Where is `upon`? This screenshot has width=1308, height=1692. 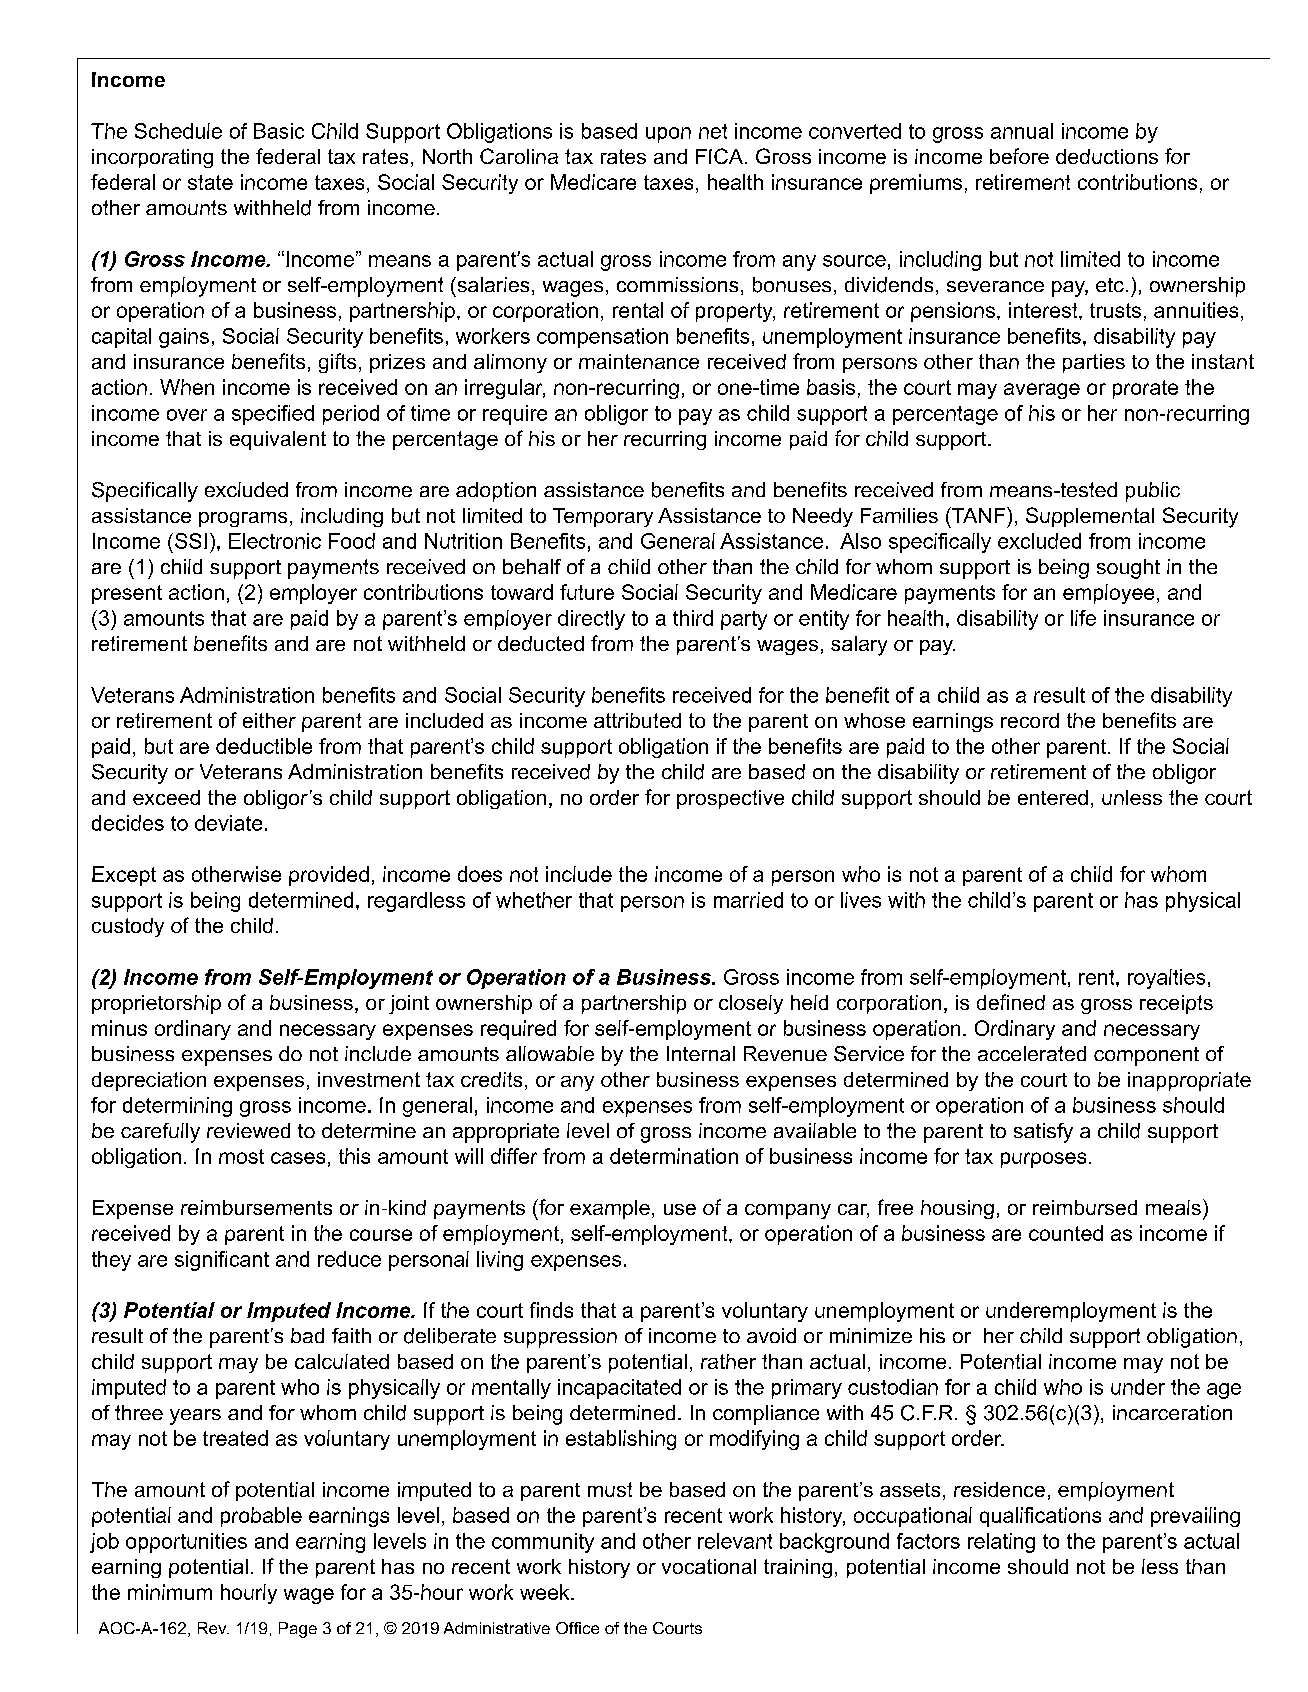
upon is located at coordinates (668, 135).
